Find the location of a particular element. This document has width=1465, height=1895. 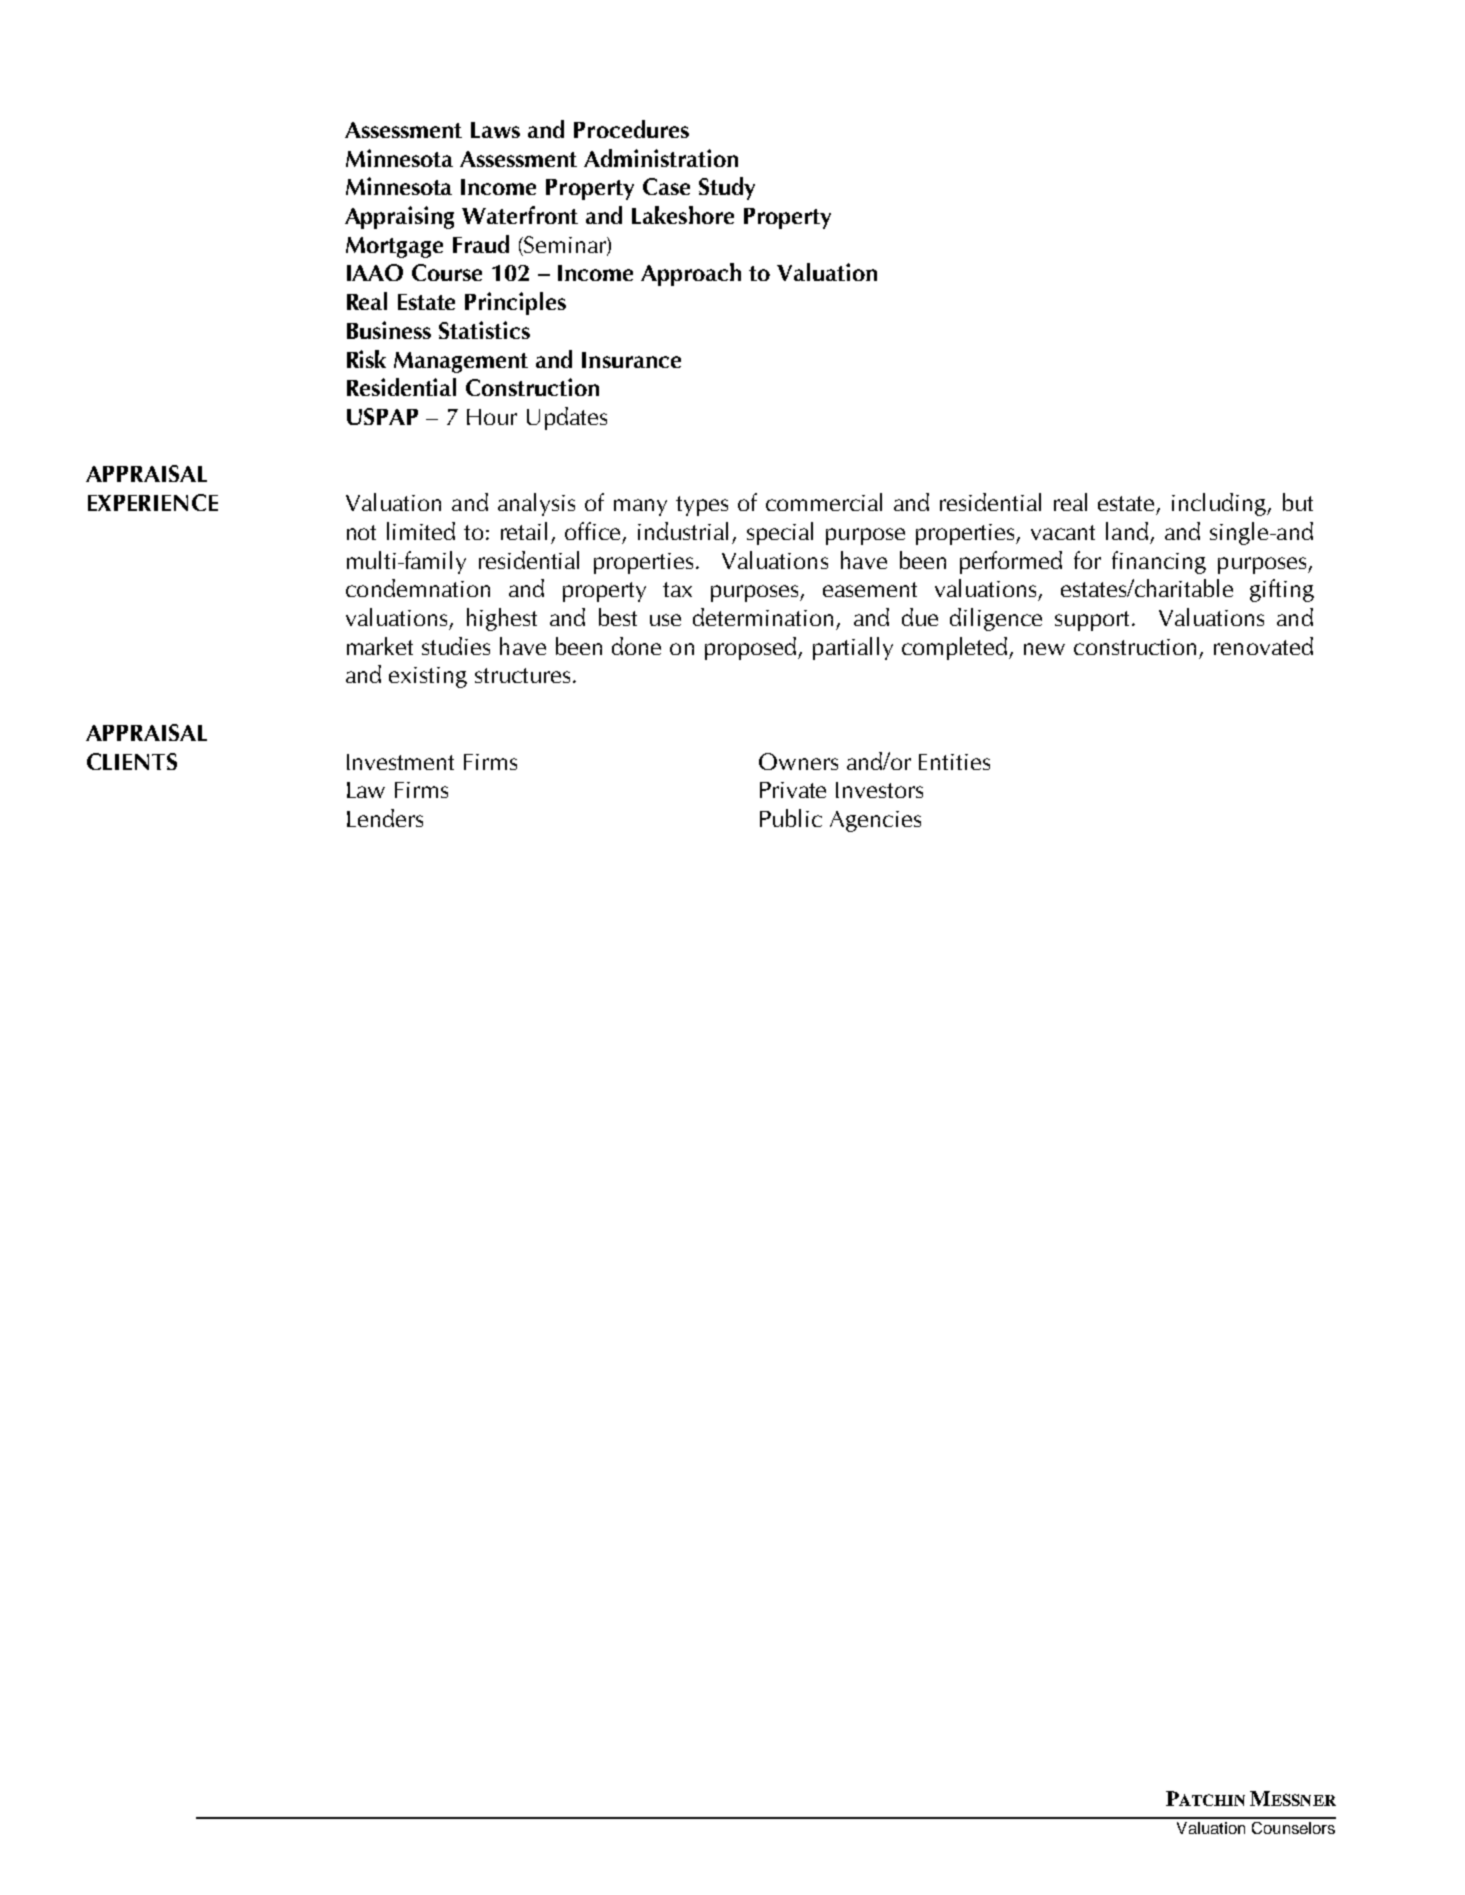

Laws is located at coordinates (495, 130).
